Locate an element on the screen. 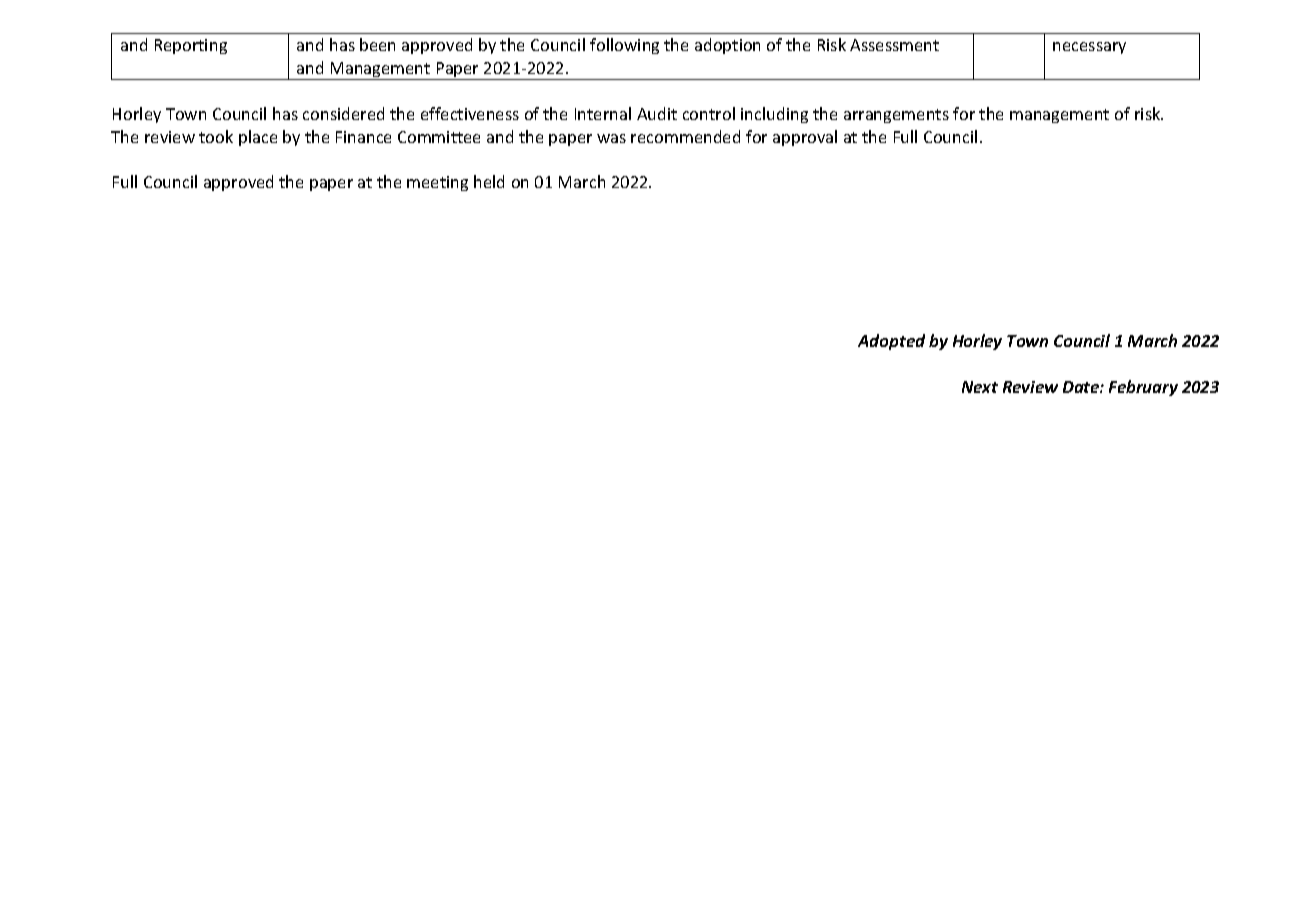  following is located at coordinates (624, 46).
